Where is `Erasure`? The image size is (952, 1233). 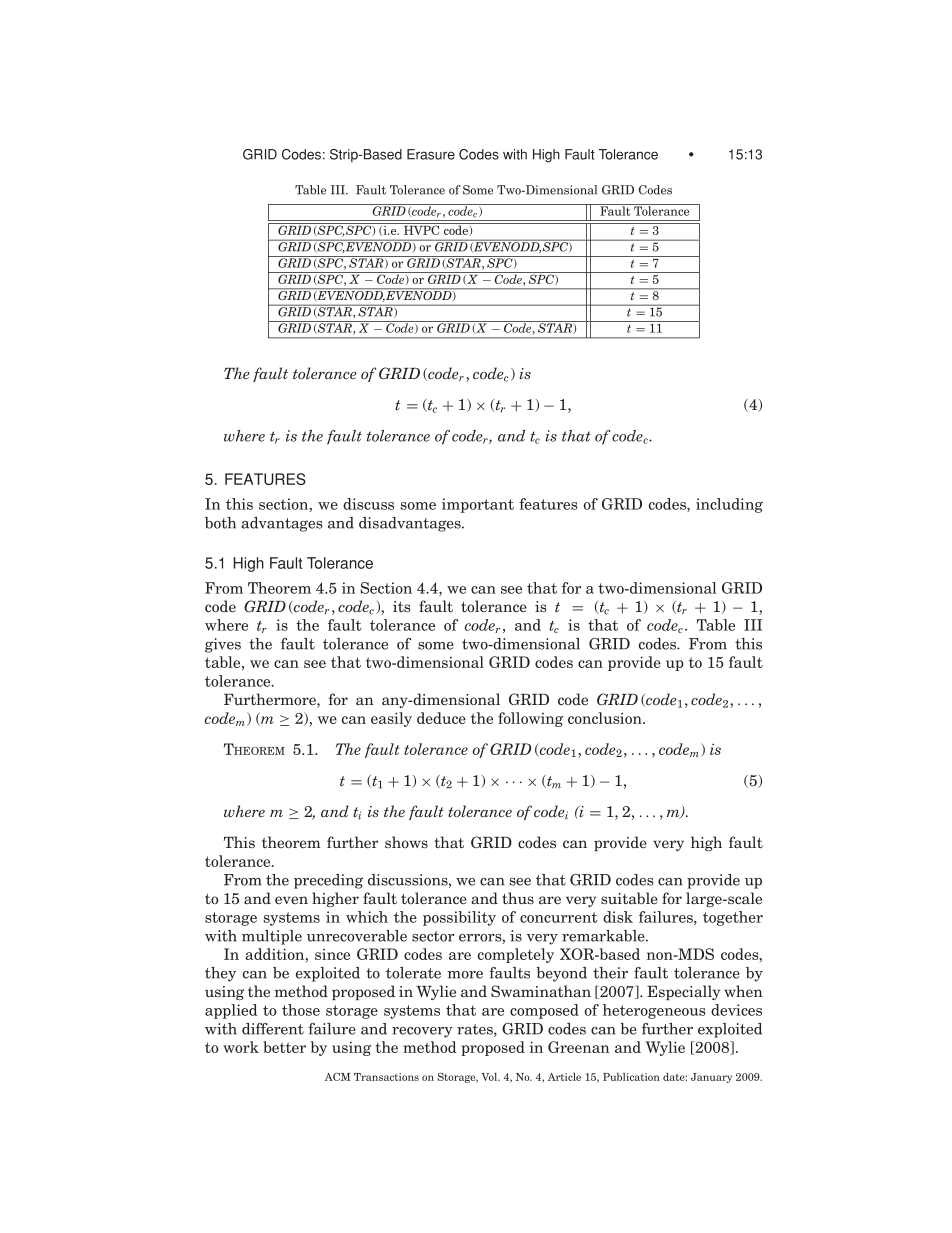
Erasure is located at coordinates (431, 154).
